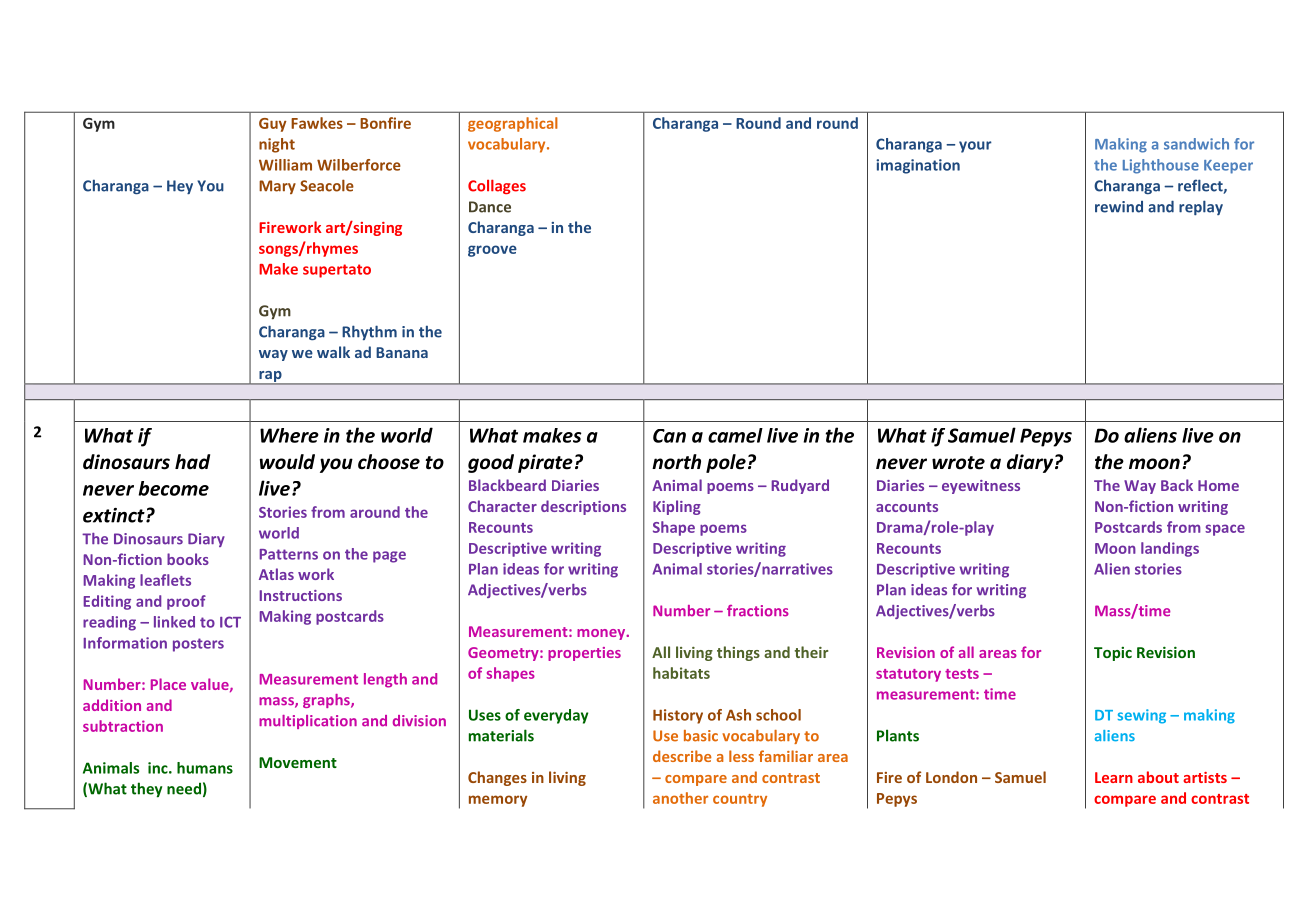  What do you see at coordinates (1114, 777) in the screenshot?
I see `Learn` at bounding box center [1114, 777].
